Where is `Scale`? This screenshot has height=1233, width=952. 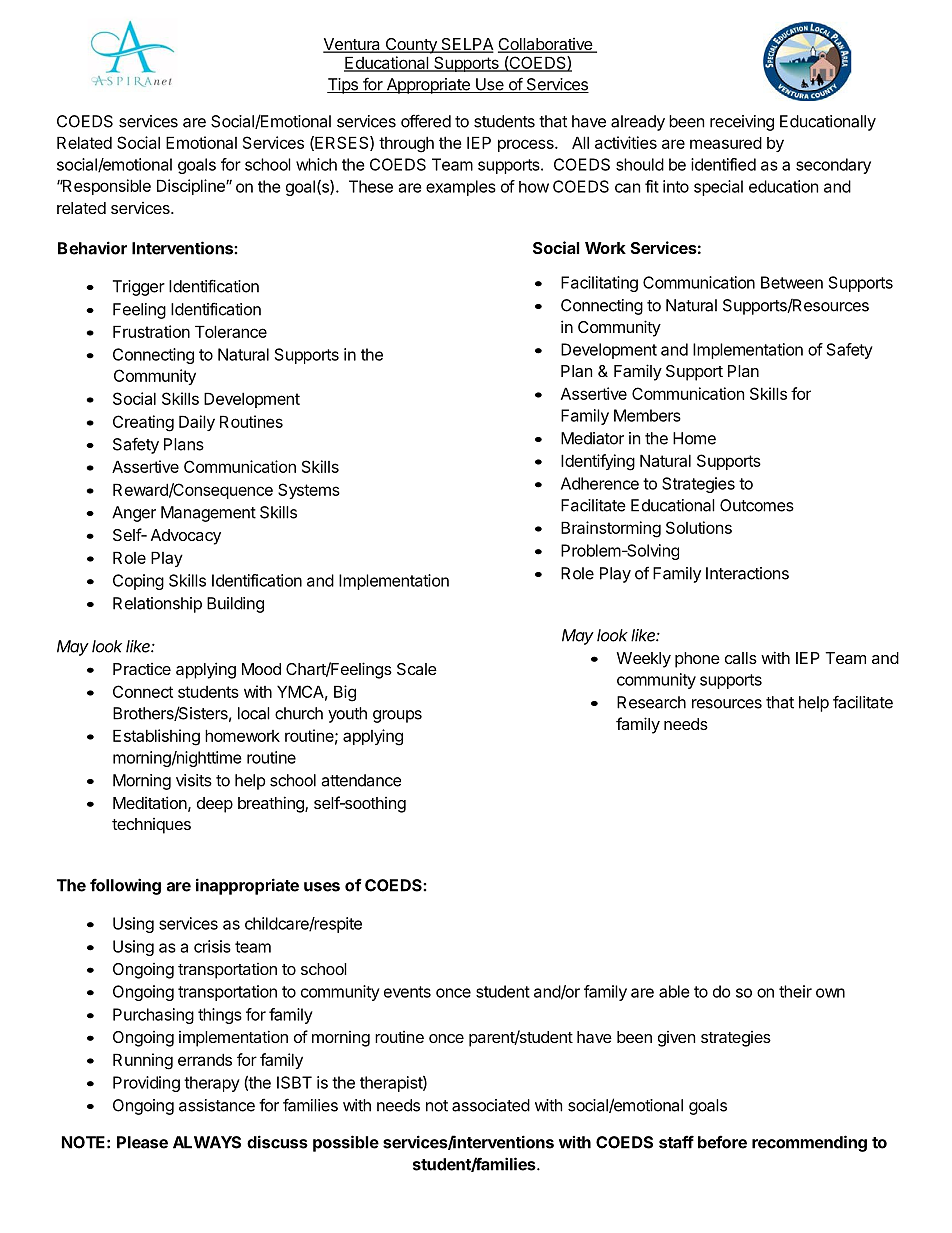 Scale is located at coordinates (417, 669).
